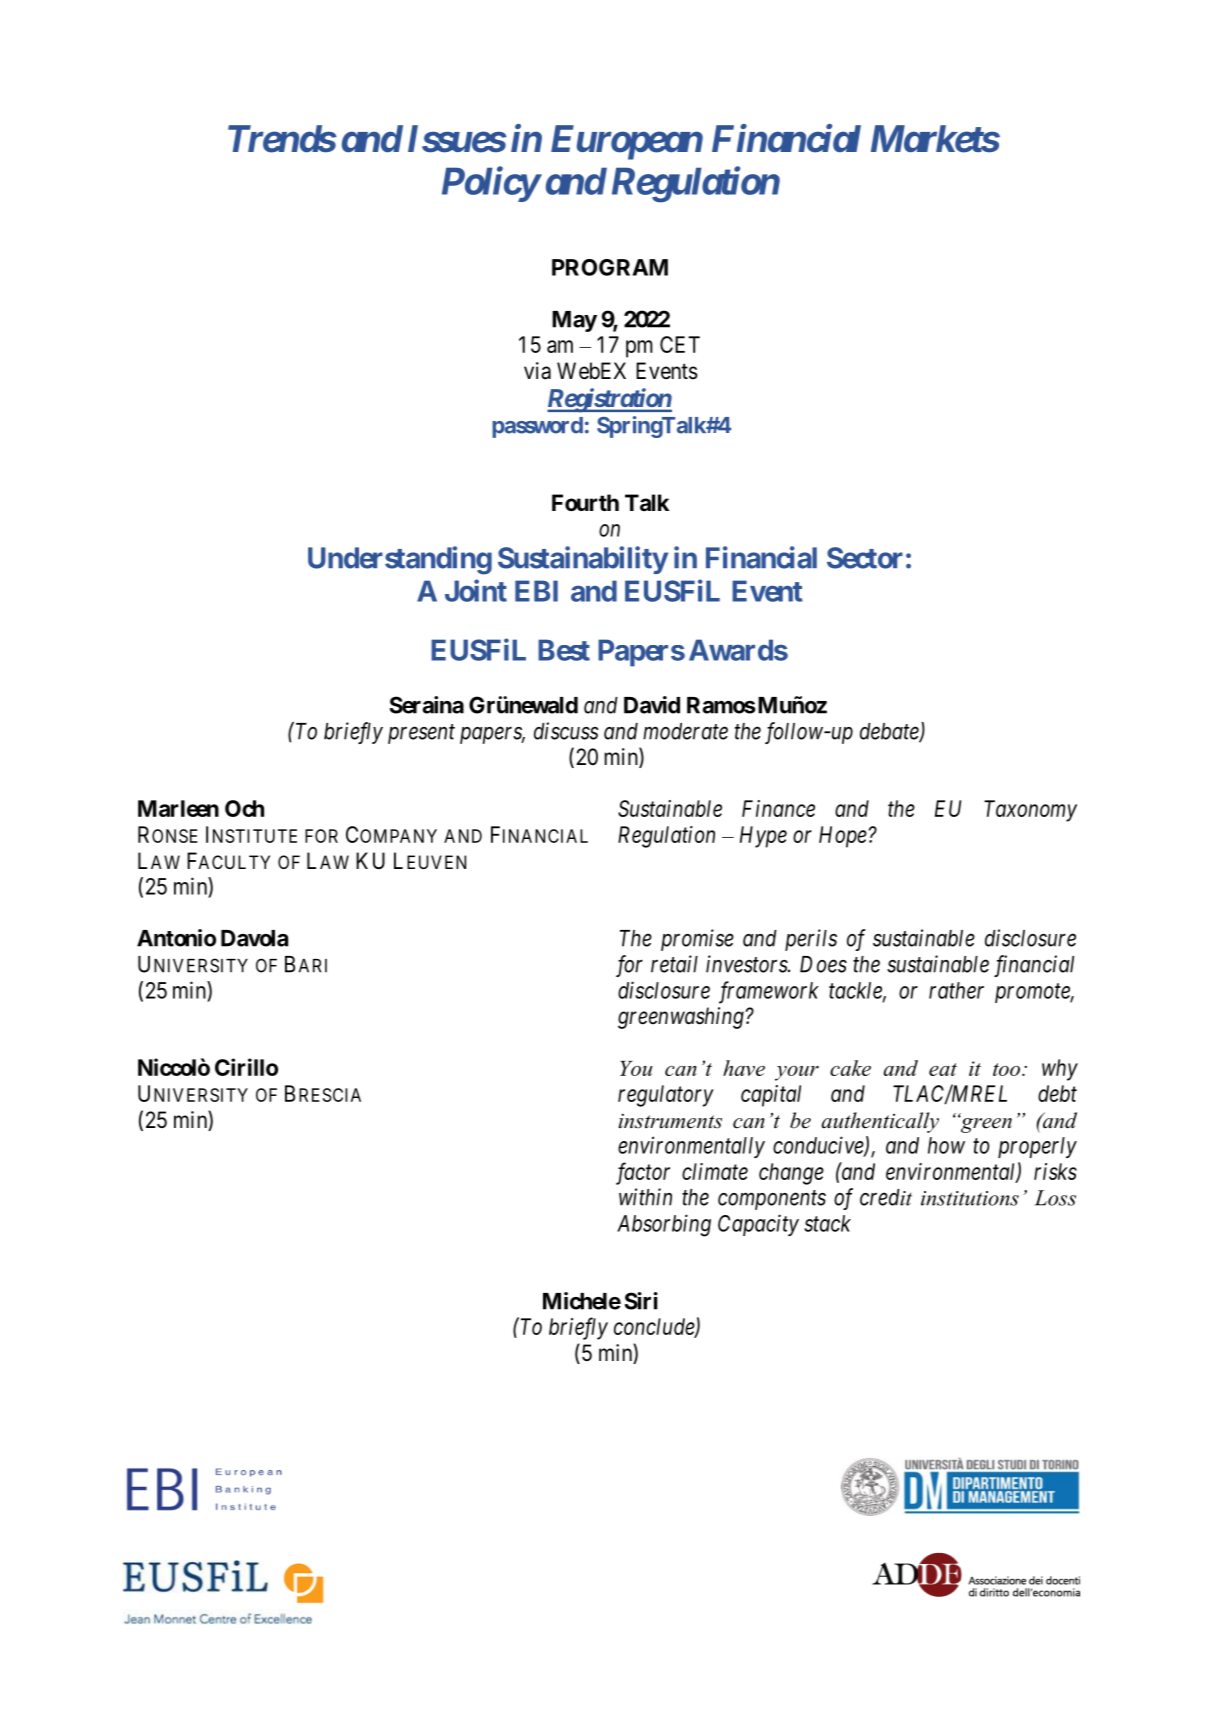 This screenshot has width=1219, height=1724. Describe the element at coordinates (1030, 811) in the screenshot. I see `Taxonomy` at that location.
